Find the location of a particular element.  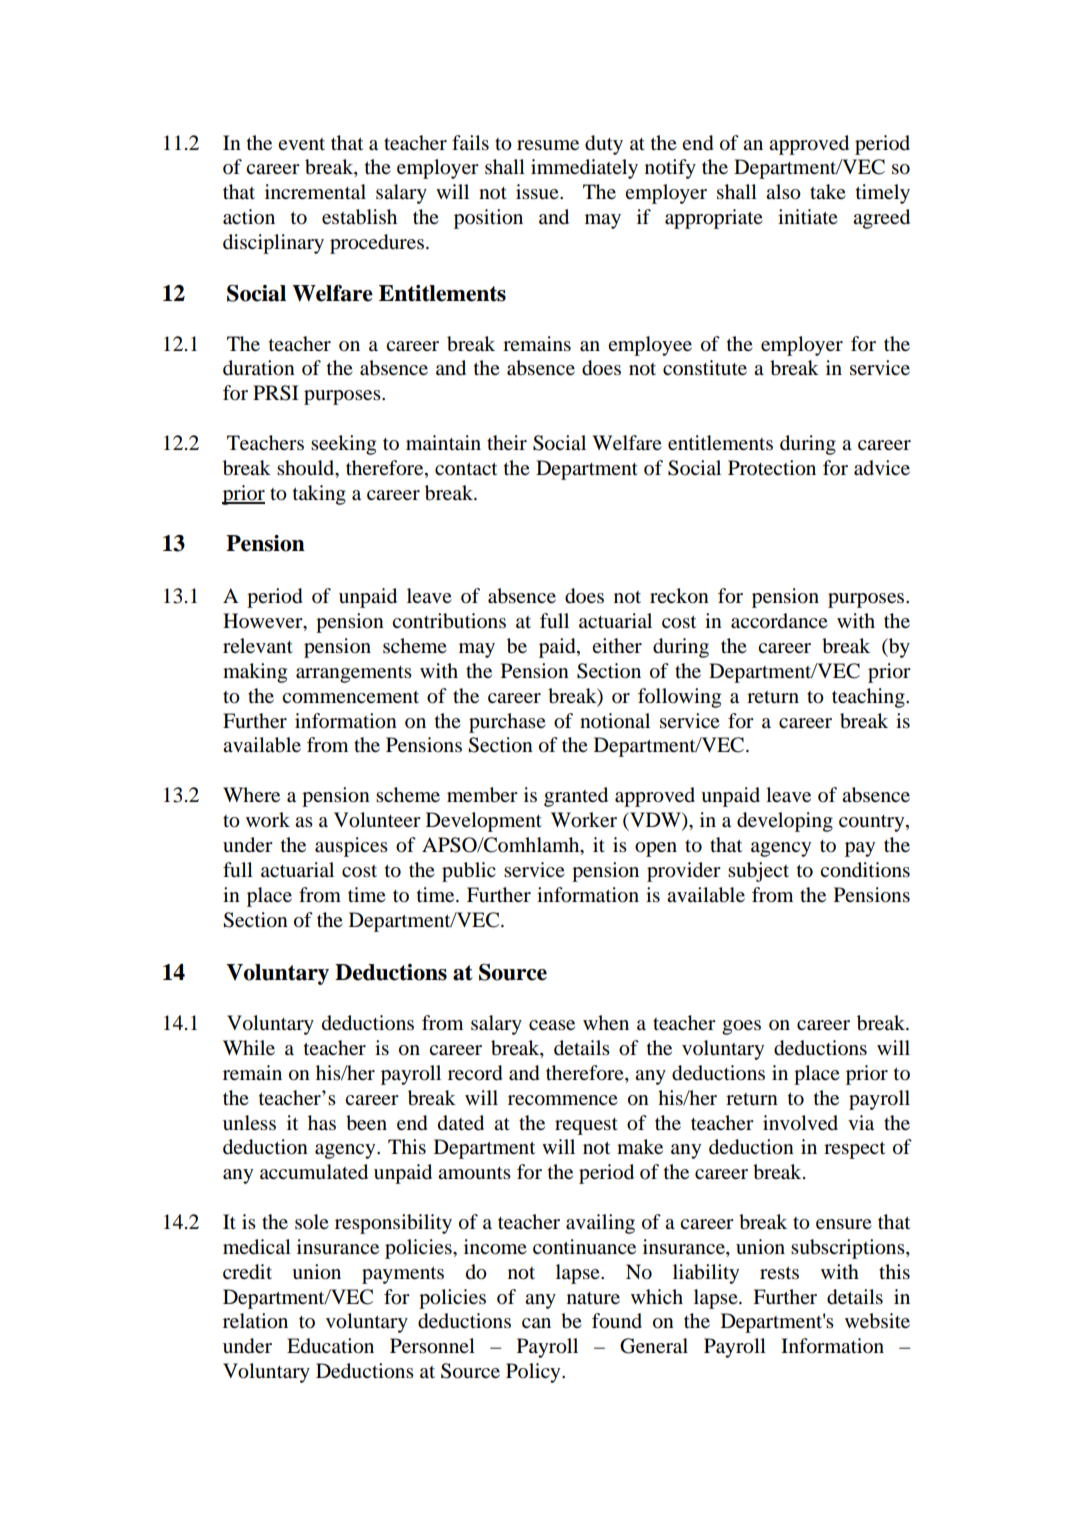

Education is located at coordinates (330, 1346).
